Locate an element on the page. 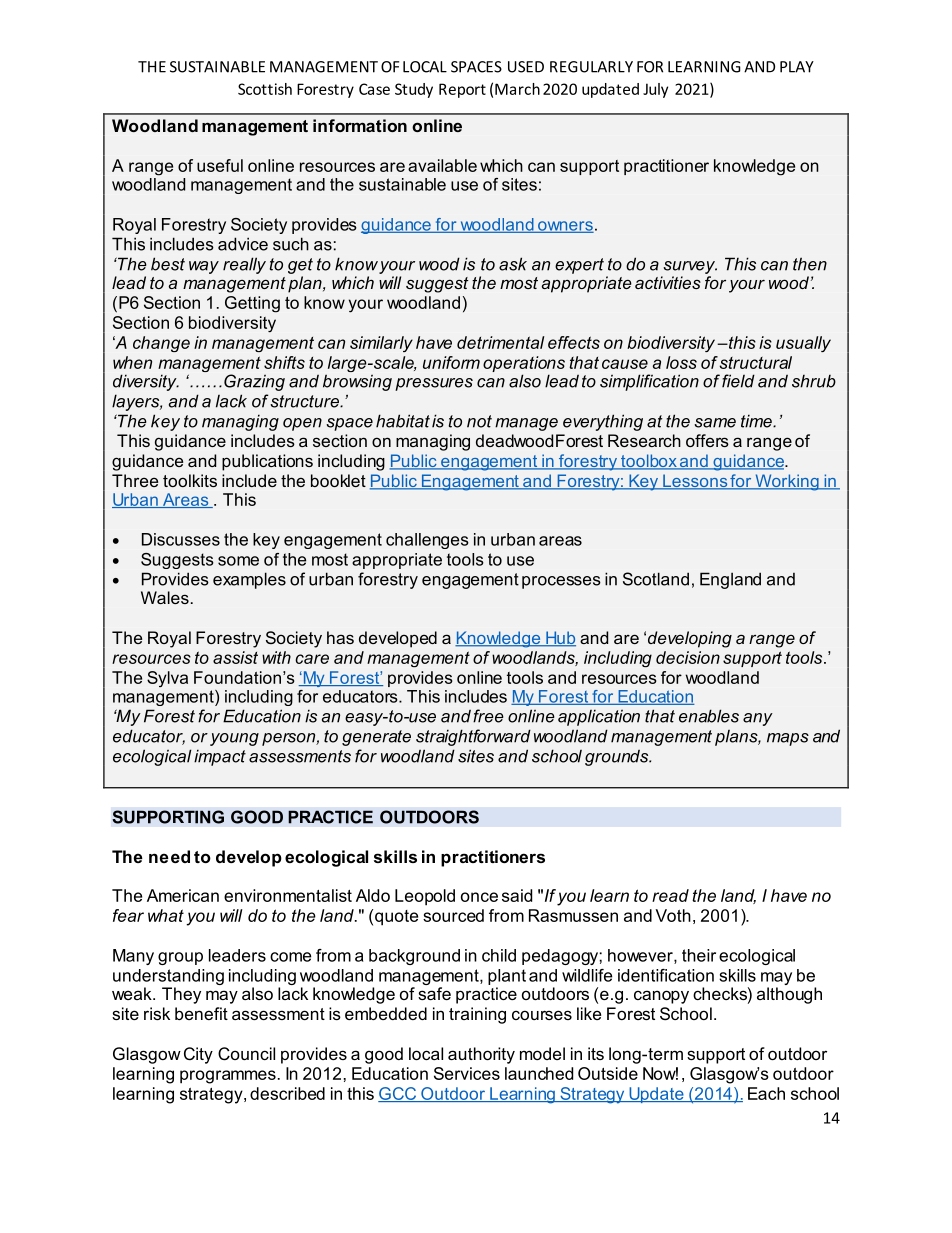 Image resolution: width=952 pixels, height=1233 pixels. Study is located at coordinates (414, 90).
